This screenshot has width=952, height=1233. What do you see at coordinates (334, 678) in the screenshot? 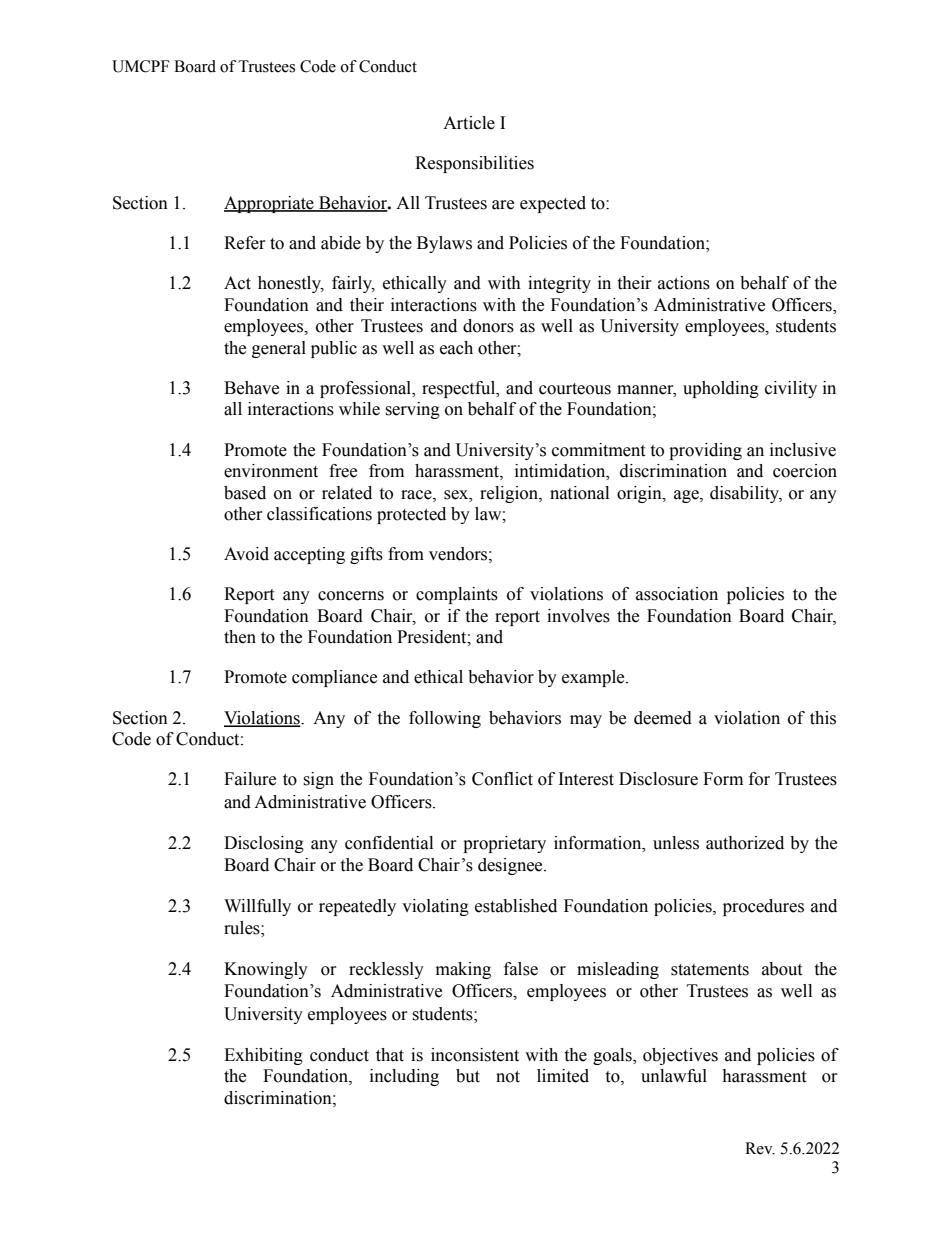
I see `compliance` at bounding box center [334, 678].
